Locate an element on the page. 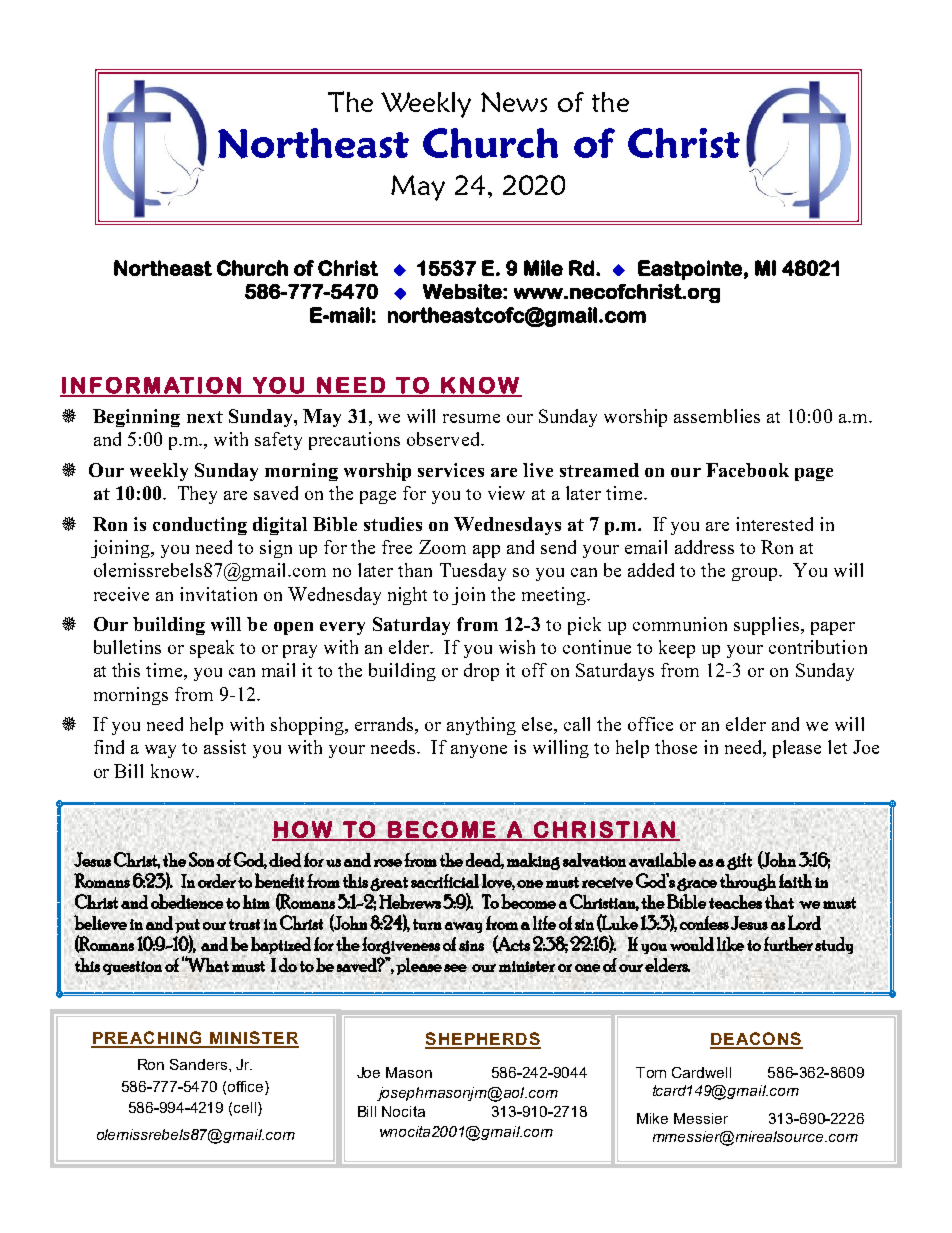  order is located at coordinates (218, 880).
